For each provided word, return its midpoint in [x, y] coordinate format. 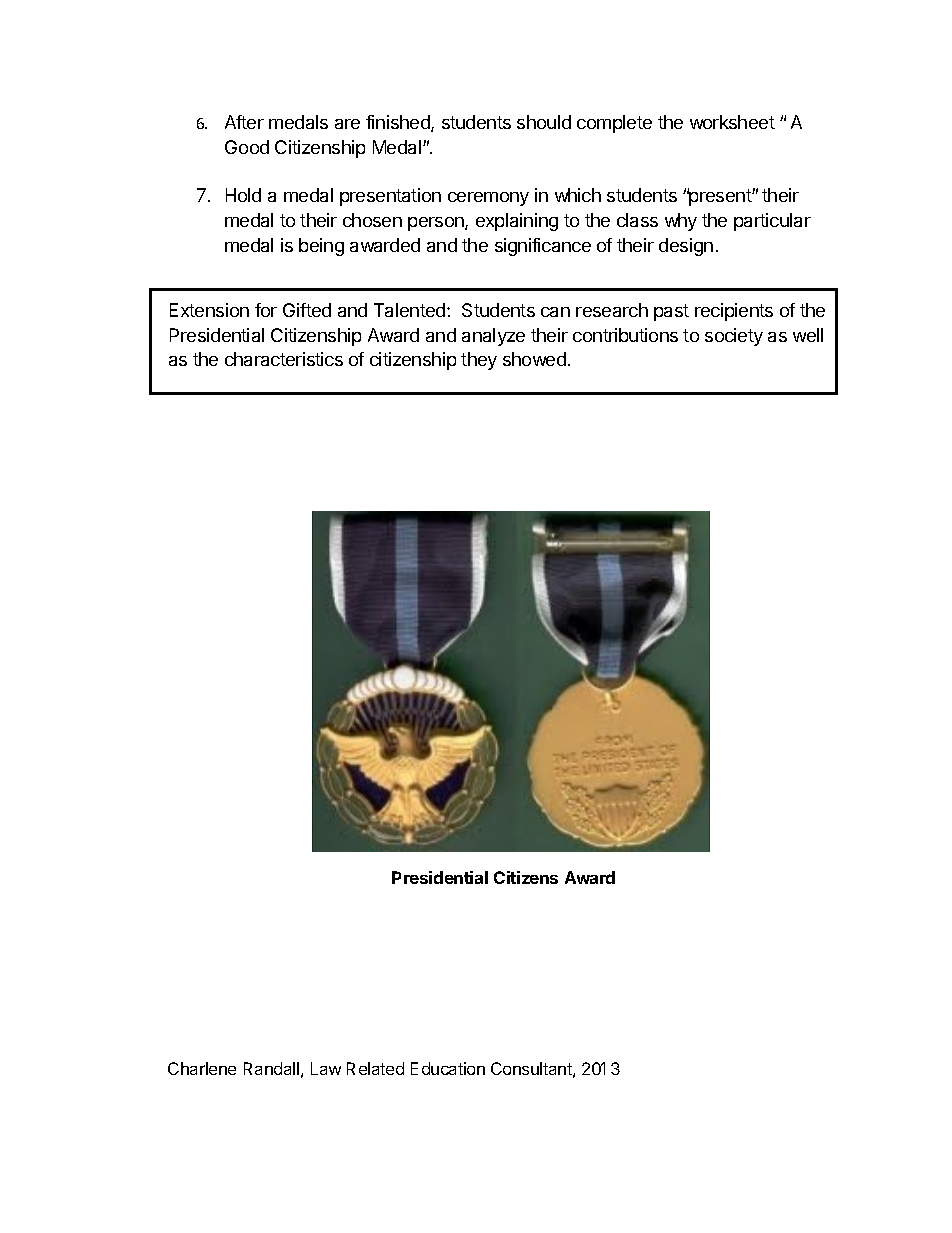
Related [375, 1068]
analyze [493, 337]
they [479, 361]
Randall [271, 1068]
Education [448, 1068]
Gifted [307, 310]
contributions [625, 335]
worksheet [732, 122]
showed [534, 359]
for [266, 310]
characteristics [284, 359]
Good [247, 147]
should [544, 122]
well [808, 335]
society [734, 337]
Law [326, 1068]
